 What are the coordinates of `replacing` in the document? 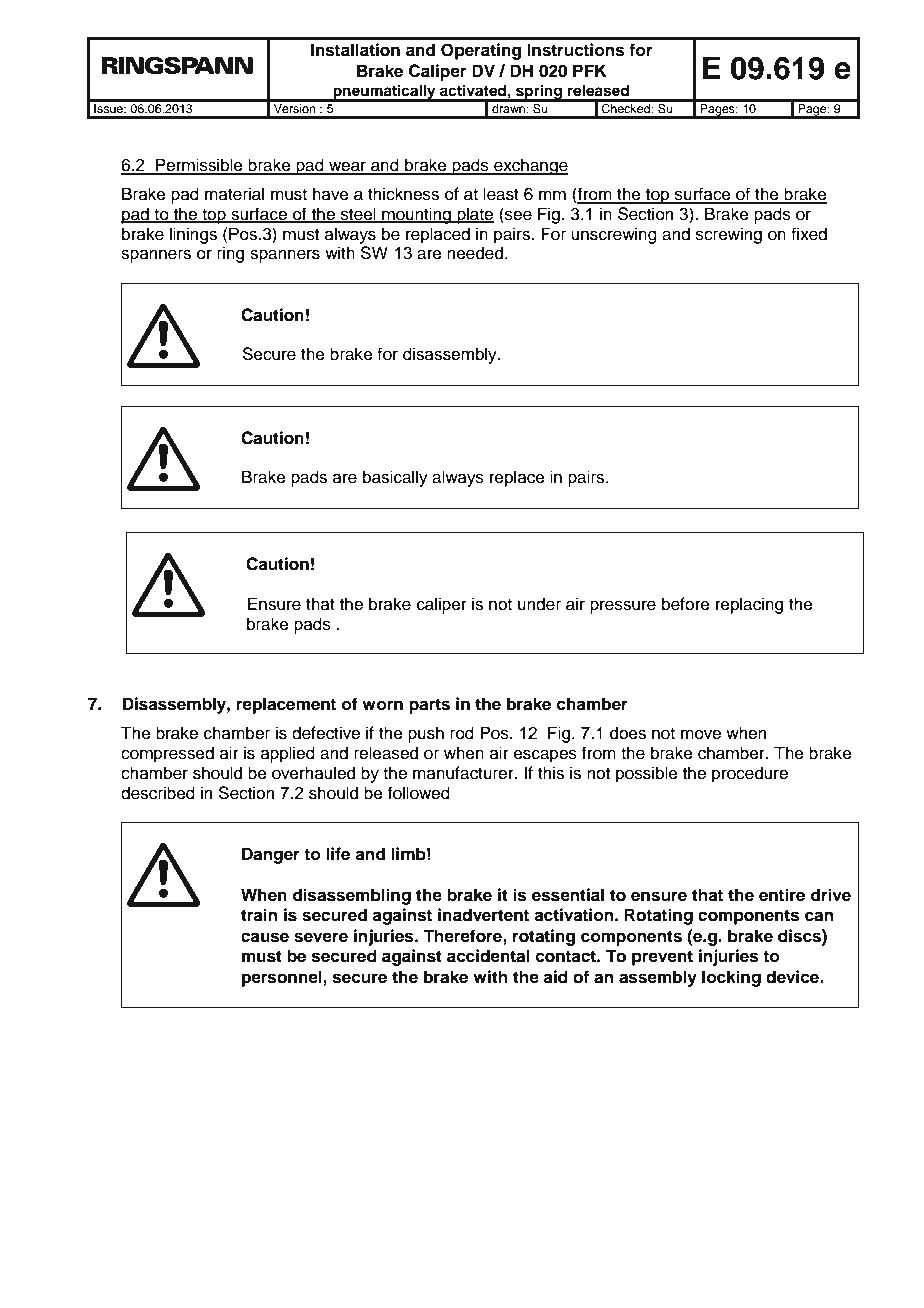 It's located at (749, 605).
